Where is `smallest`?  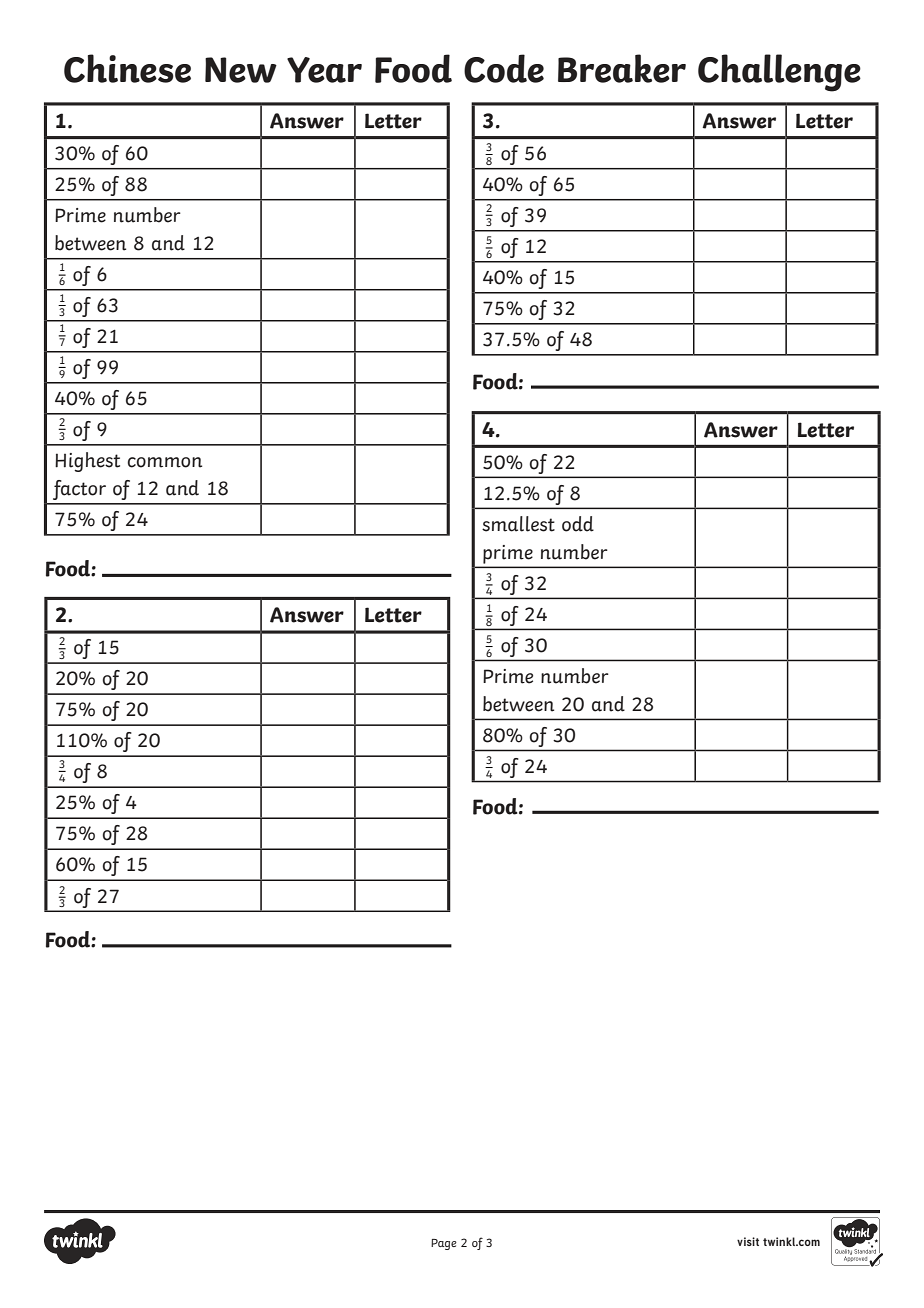 smallest is located at coordinates (518, 524).
